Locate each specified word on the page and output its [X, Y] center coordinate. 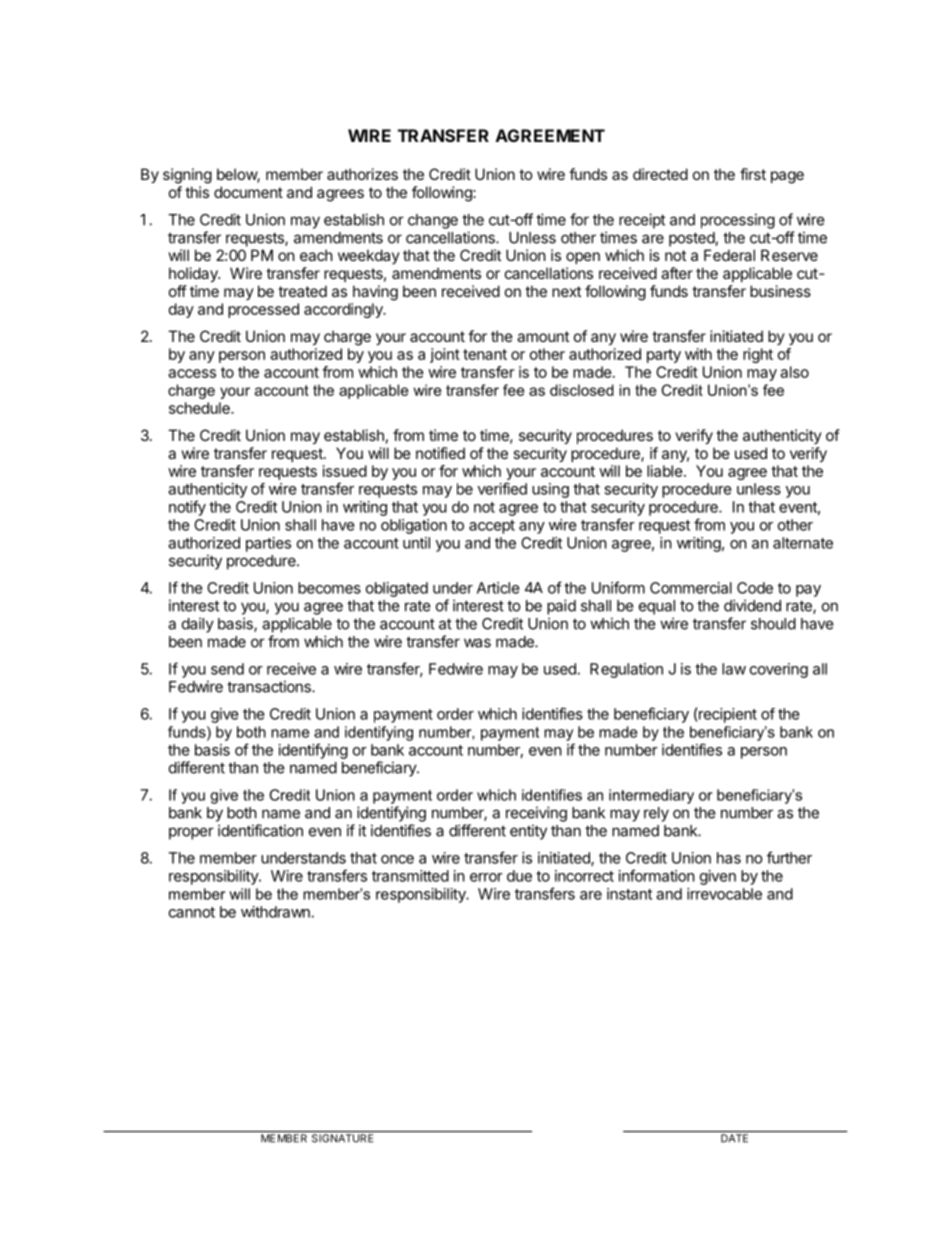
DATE [734, 1138]
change [433, 221]
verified [502, 488]
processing [738, 221]
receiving [536, 814]
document [248, 192]
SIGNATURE [342, 1138]
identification [260, 830]
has [729, 858]
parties [268, 544]
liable [665, 471]
